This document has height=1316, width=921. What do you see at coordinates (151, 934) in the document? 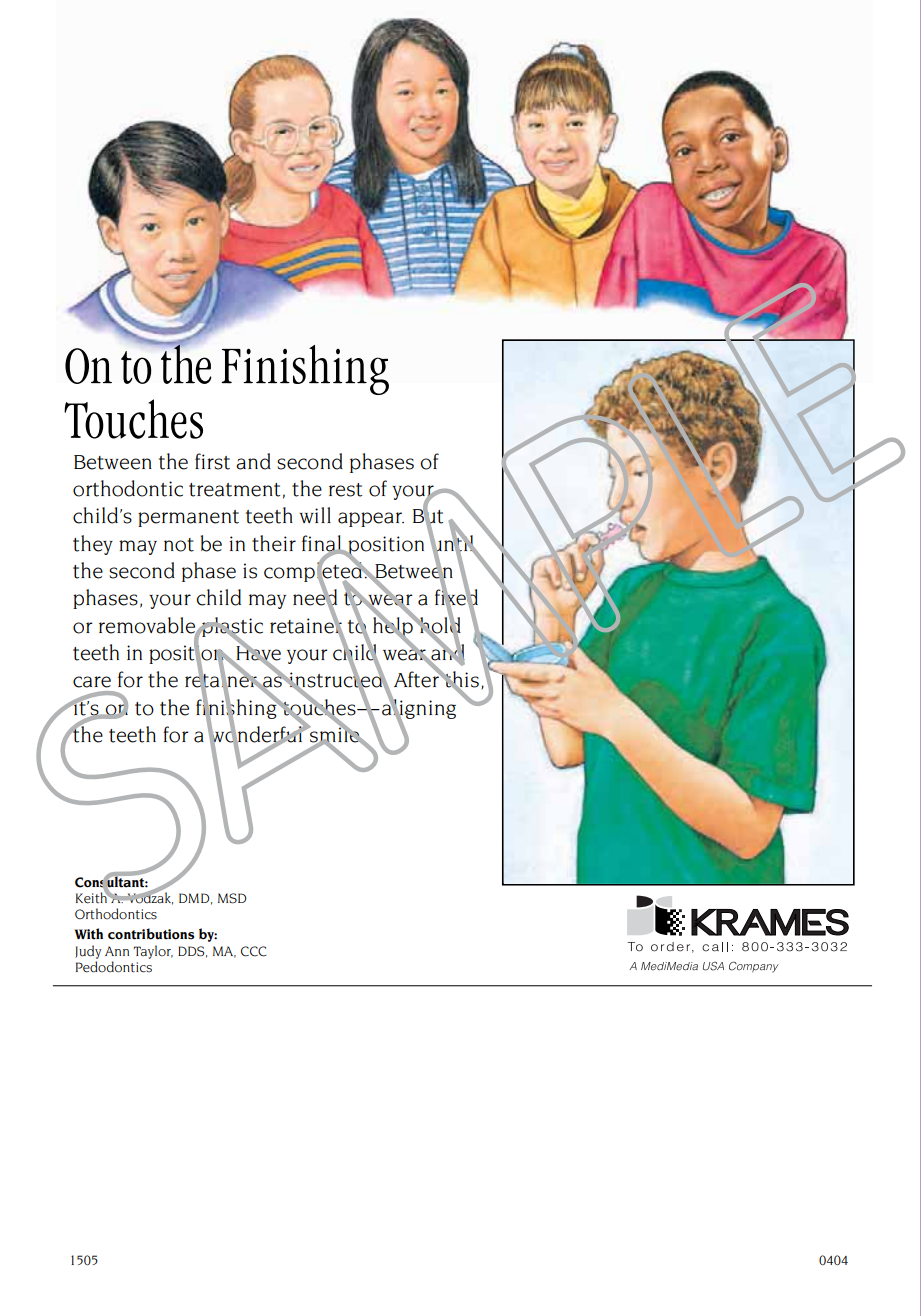
I see `contributions` at bounding box center [151, 934].
